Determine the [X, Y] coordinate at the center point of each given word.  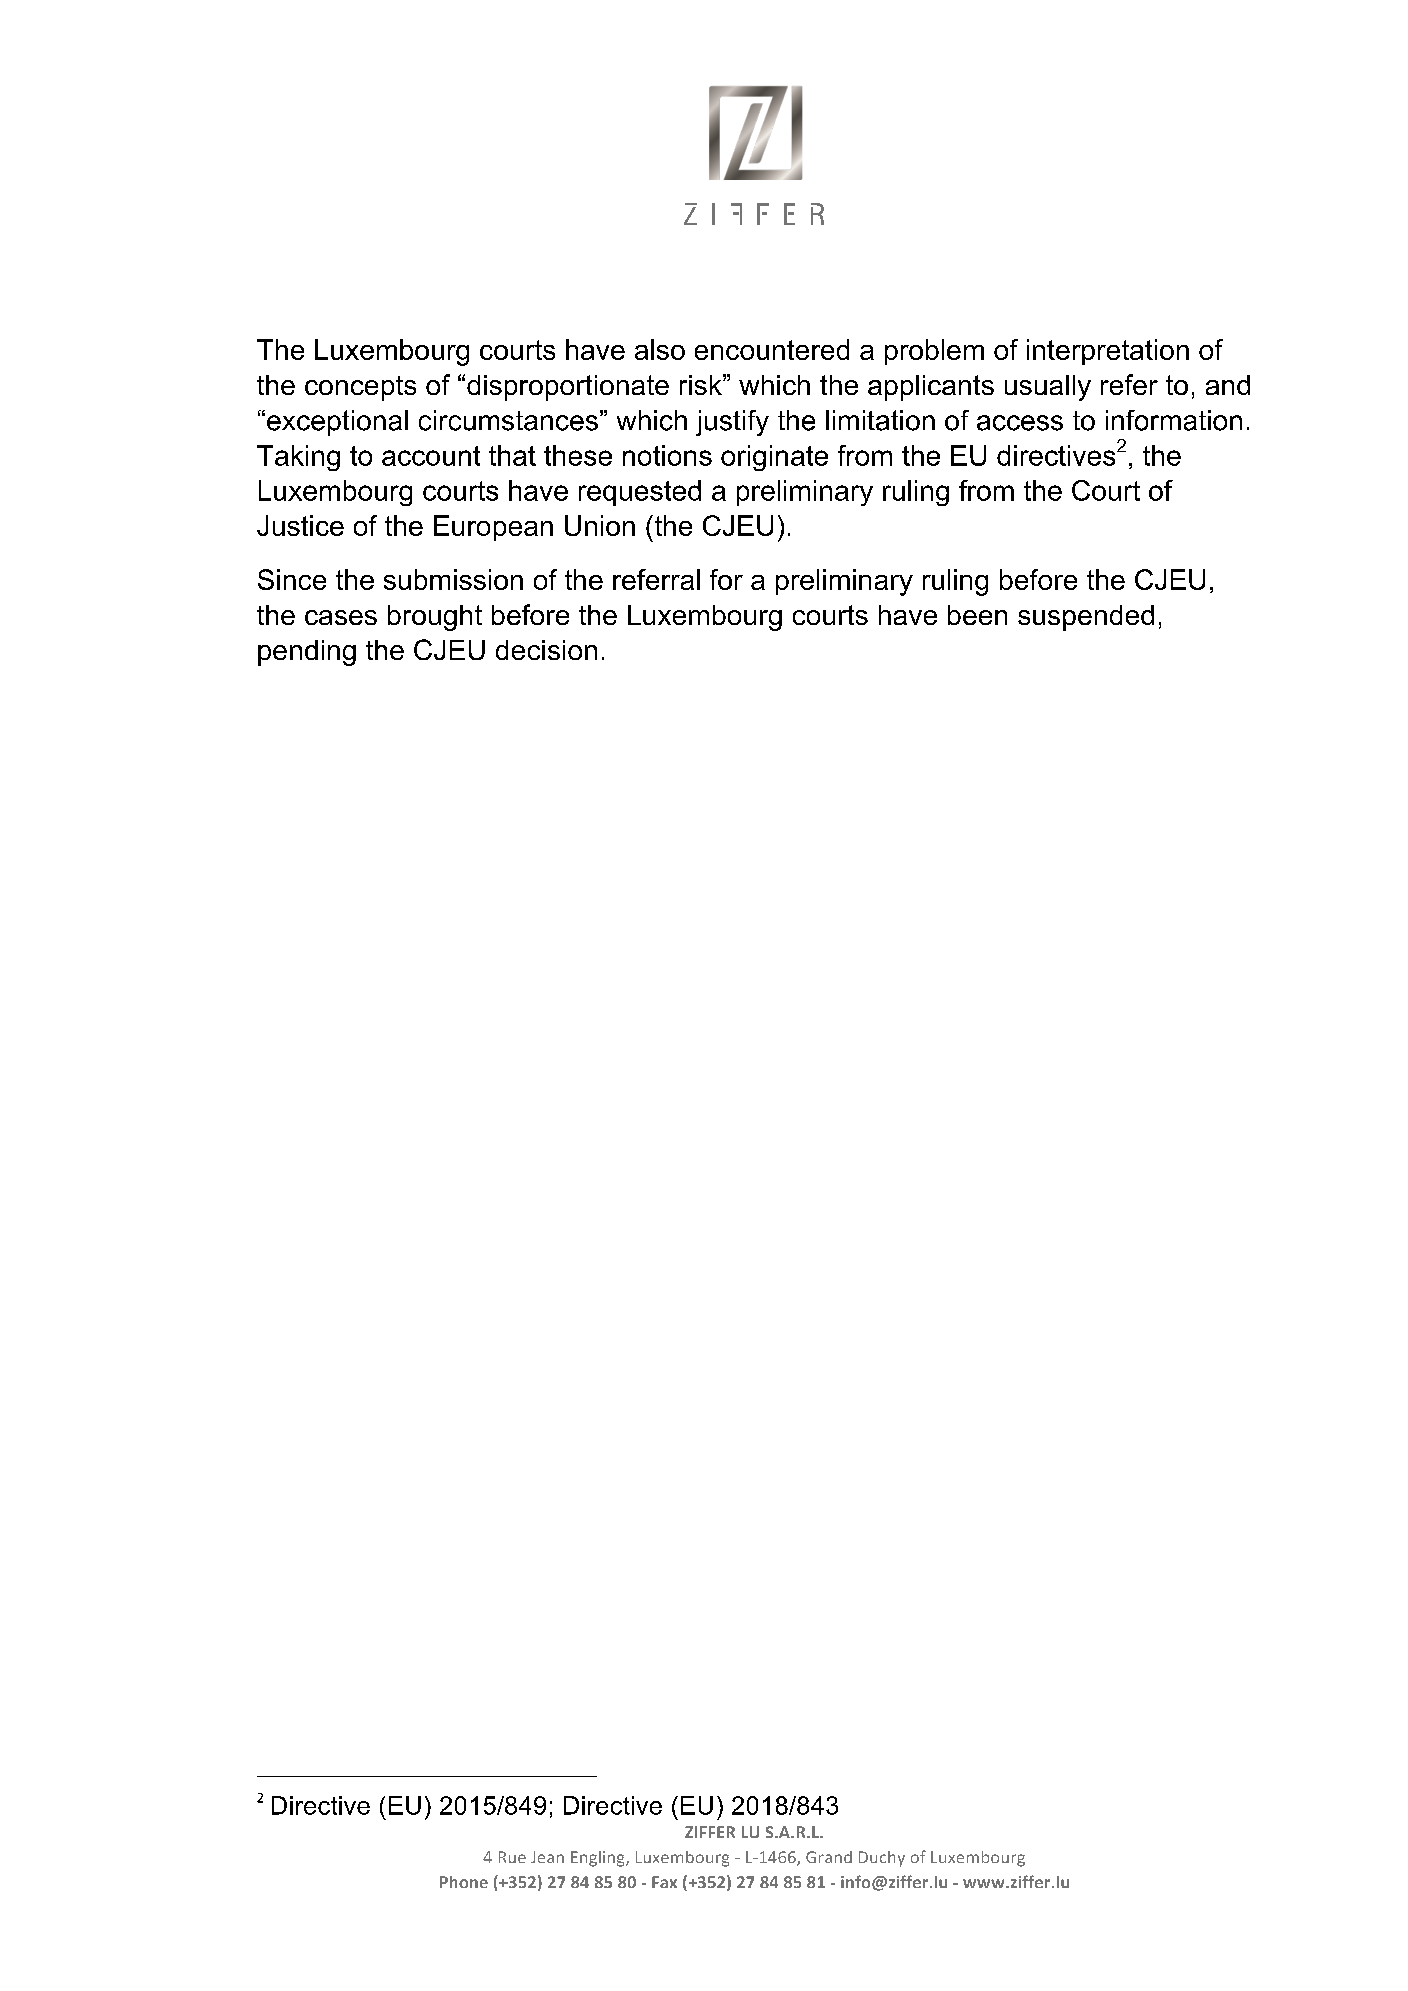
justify [732, 423]
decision [546, 650]
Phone [464, 1882]
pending [307, 653]
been [977, 615]
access [1020, 423]
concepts [360, 388]
